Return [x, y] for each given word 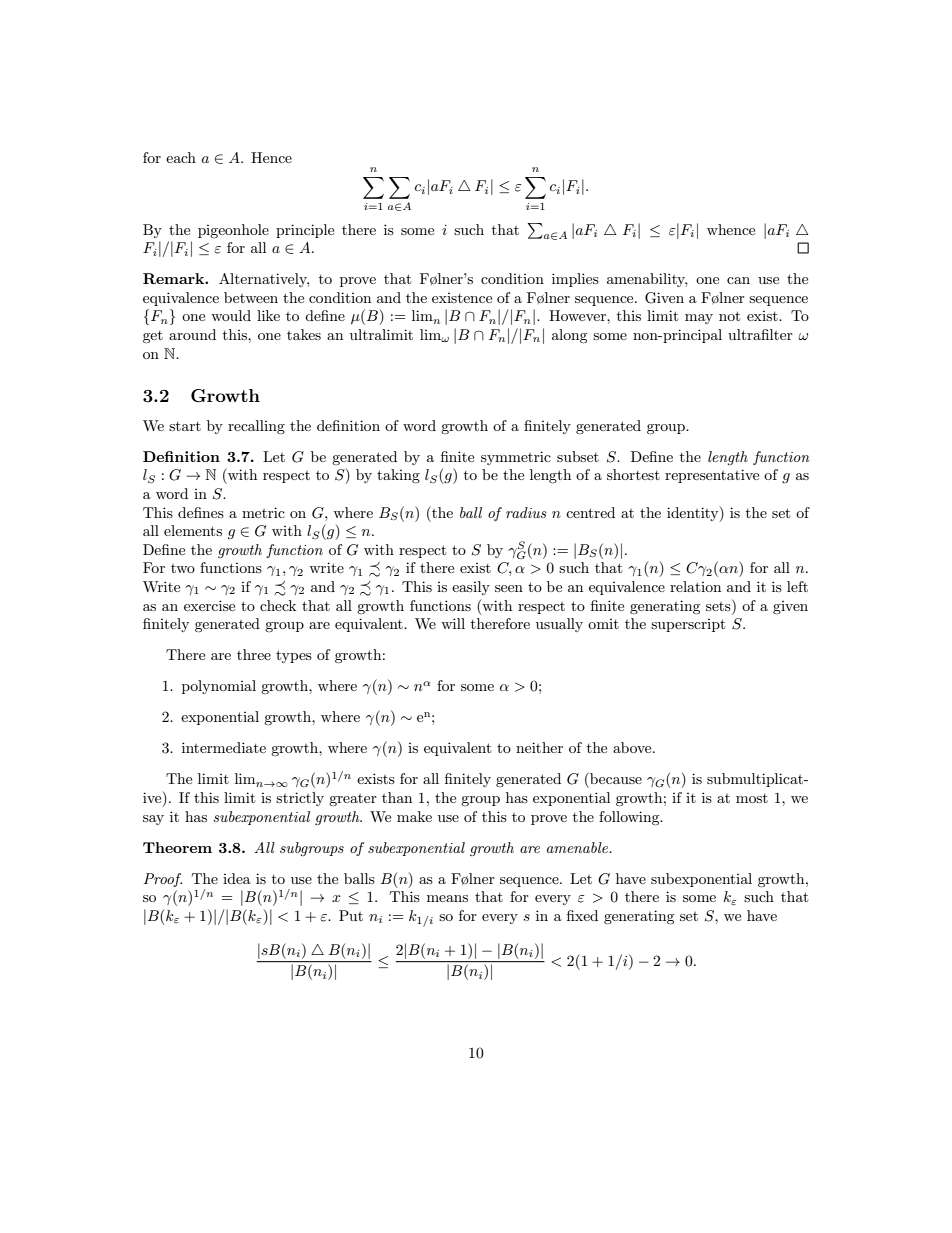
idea [237, 878]
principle [305, 231]
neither [539, 747]
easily [471, 588]
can [738, 280]
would [231, 315]
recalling [256, 427]
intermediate [224, 747]
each [181, 157]
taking [398, 476]
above [633, 747]
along [570, 336]
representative [712, 476]
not [729, 316]
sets [719, 605]
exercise [209, 605]
